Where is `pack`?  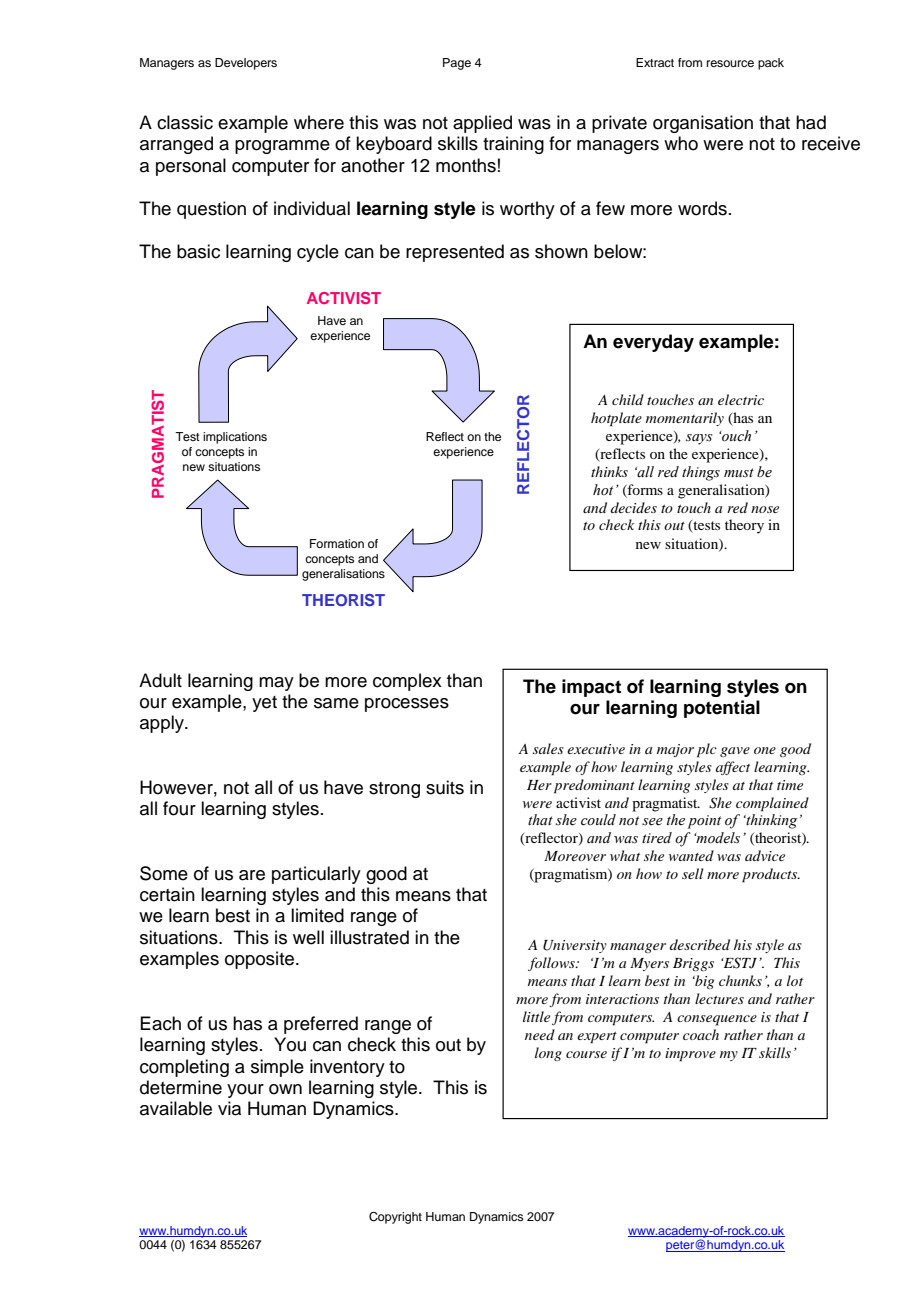 pack is located at coordinates (771, 64).
